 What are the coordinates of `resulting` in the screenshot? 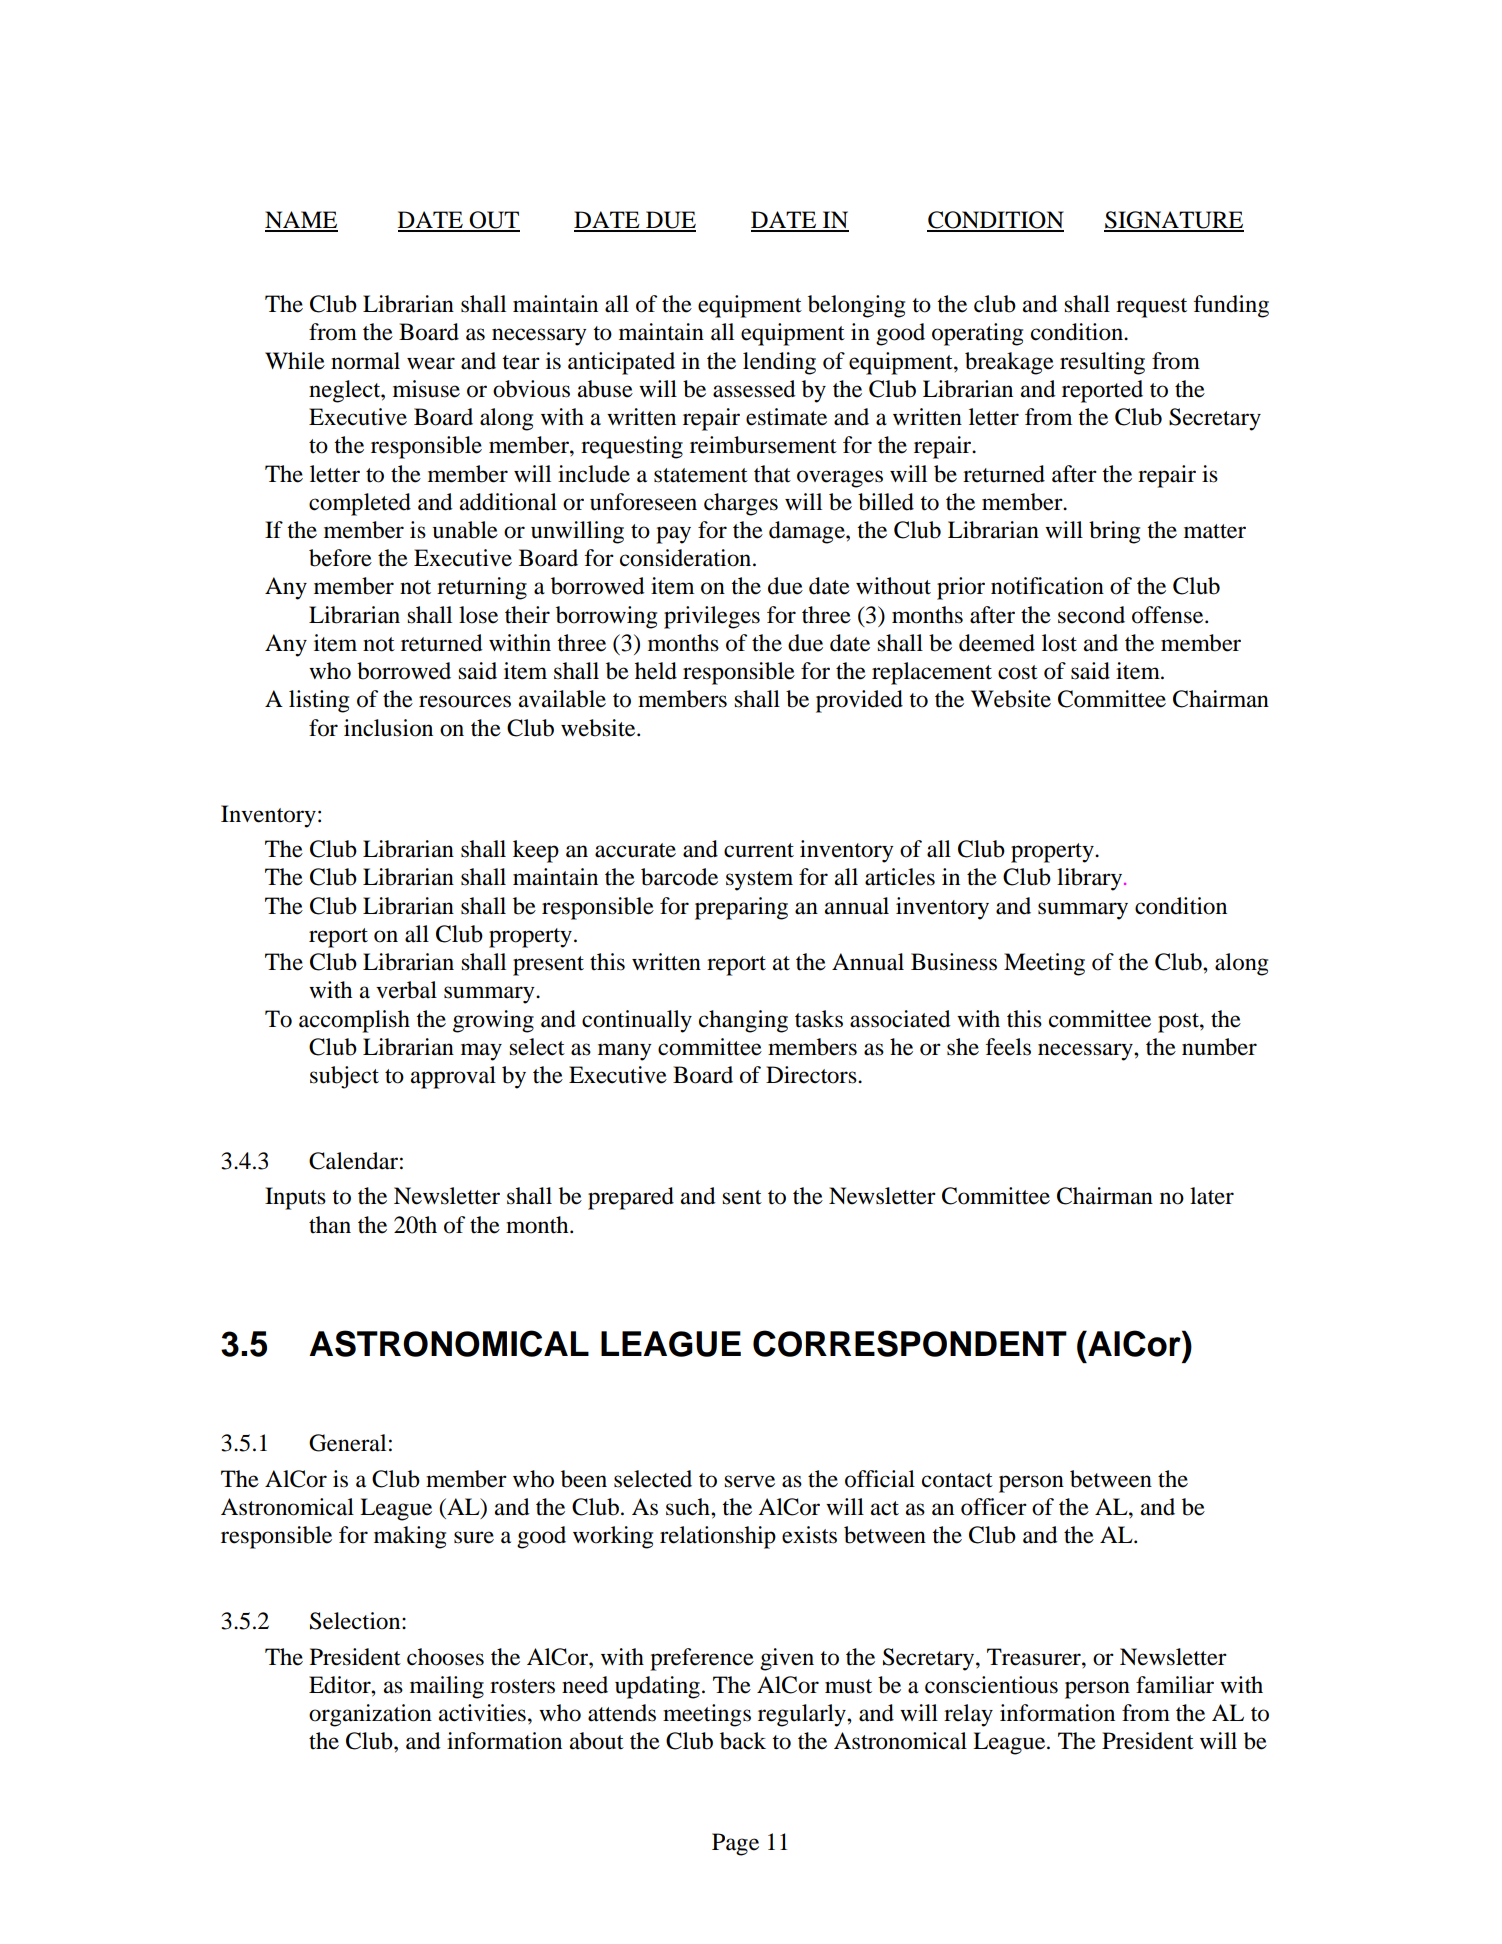 It's located at (1102, 363).
